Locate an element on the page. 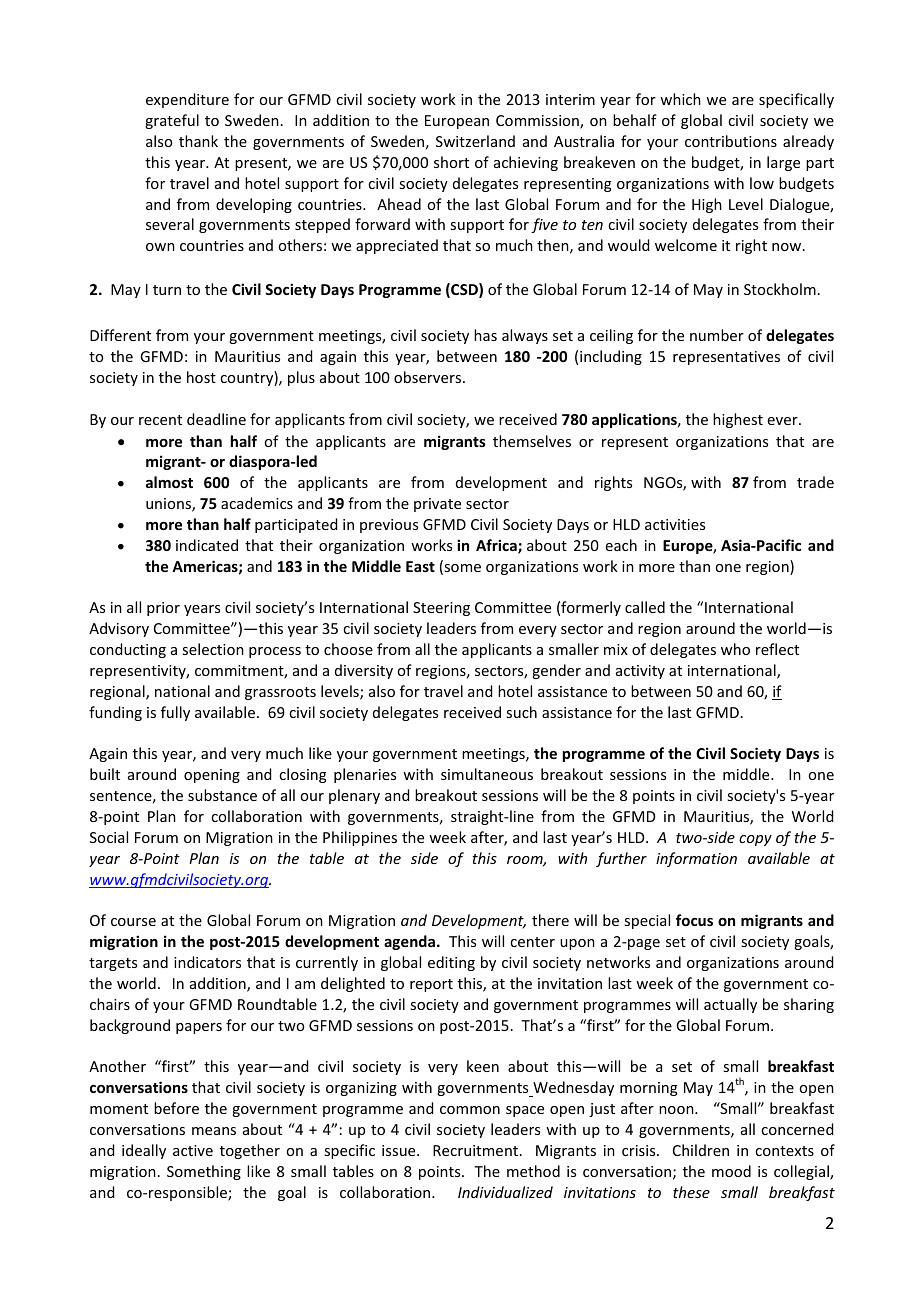 The height and width of the document is (1308, 924). observers is located at coordinates (429, 377).
